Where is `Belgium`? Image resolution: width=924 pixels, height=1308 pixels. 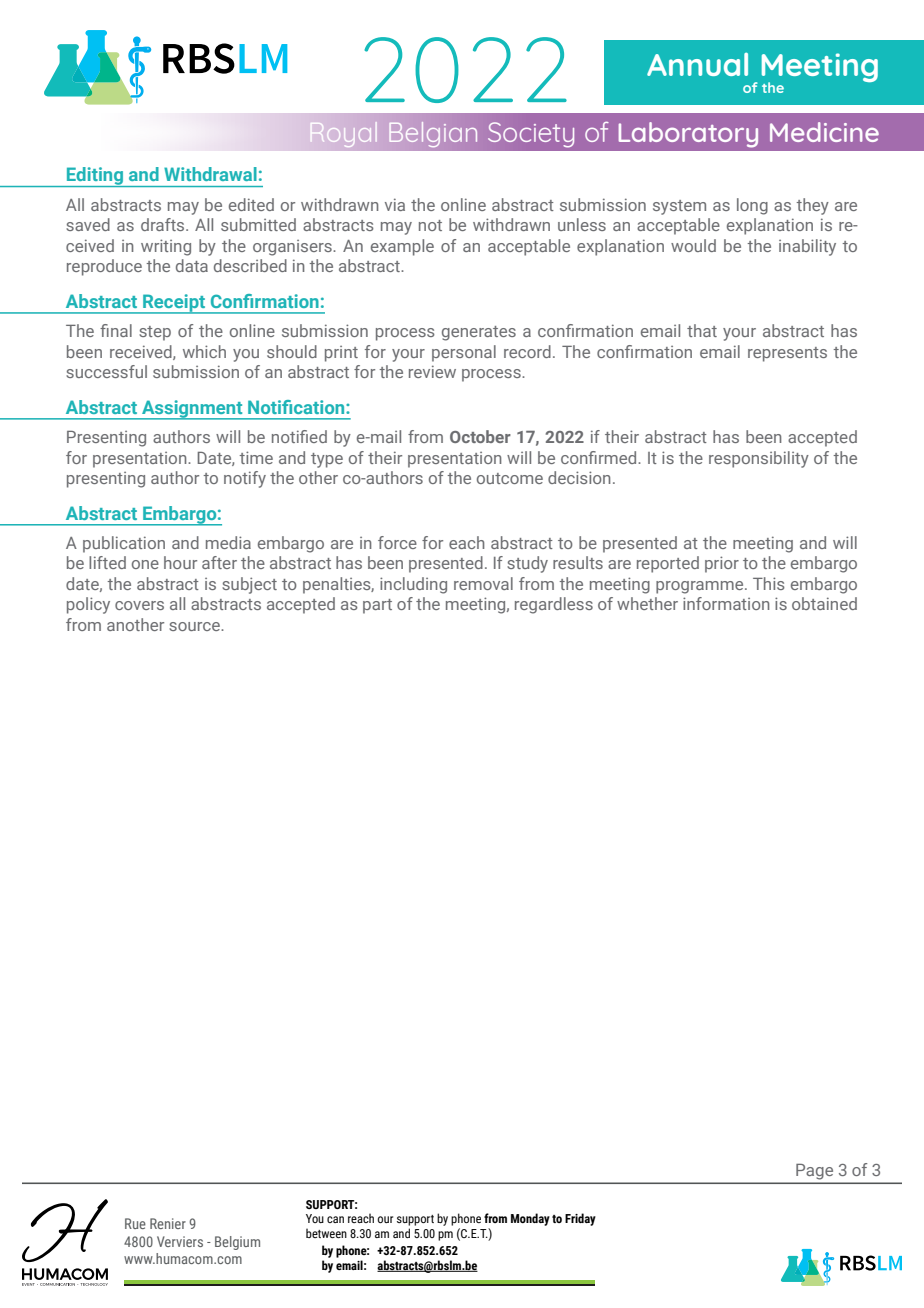 Belgium is located at coordinates (237, 1243).
